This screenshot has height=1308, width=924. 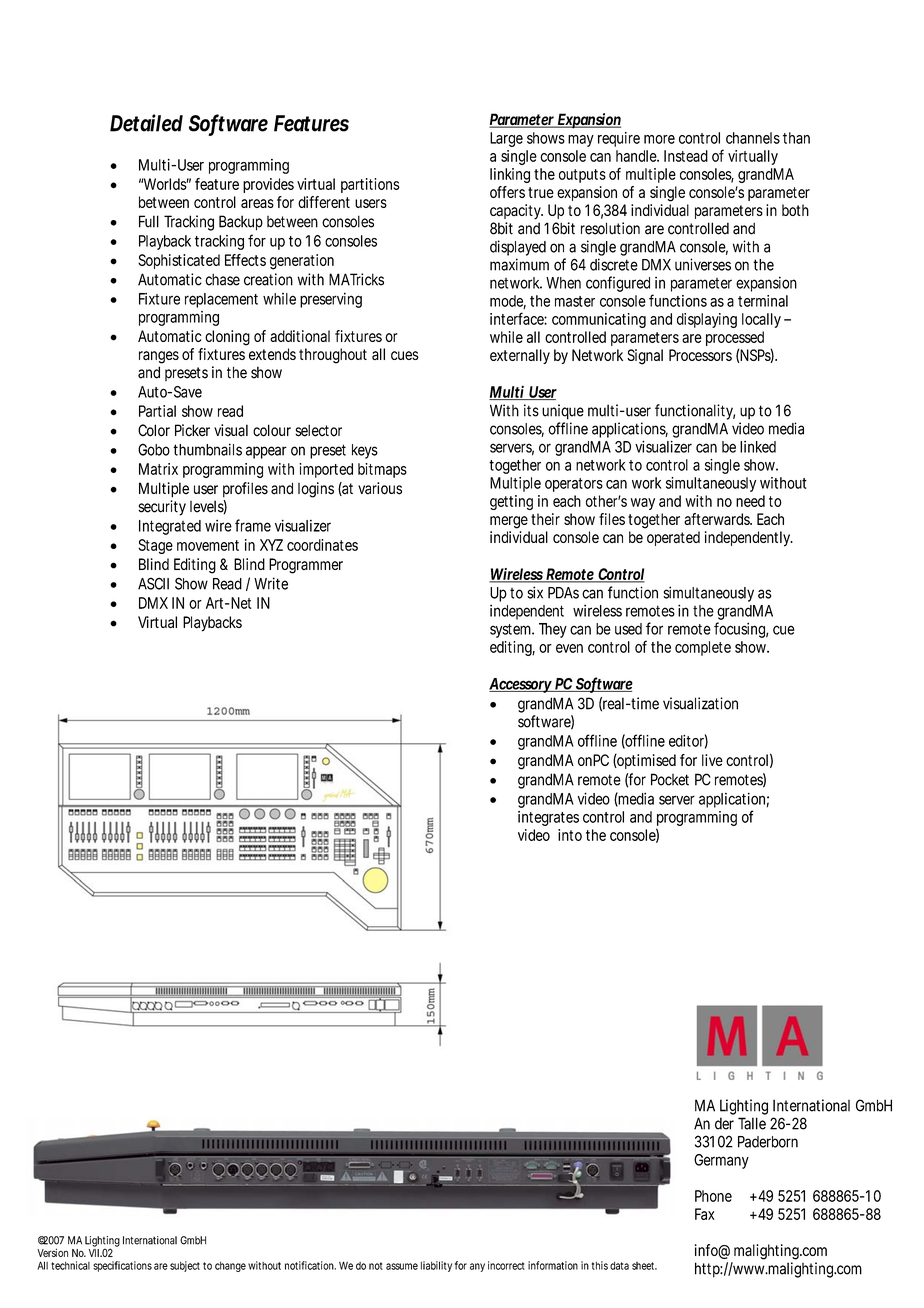 I want to click on ASCII, so click(x=153, y=583).
